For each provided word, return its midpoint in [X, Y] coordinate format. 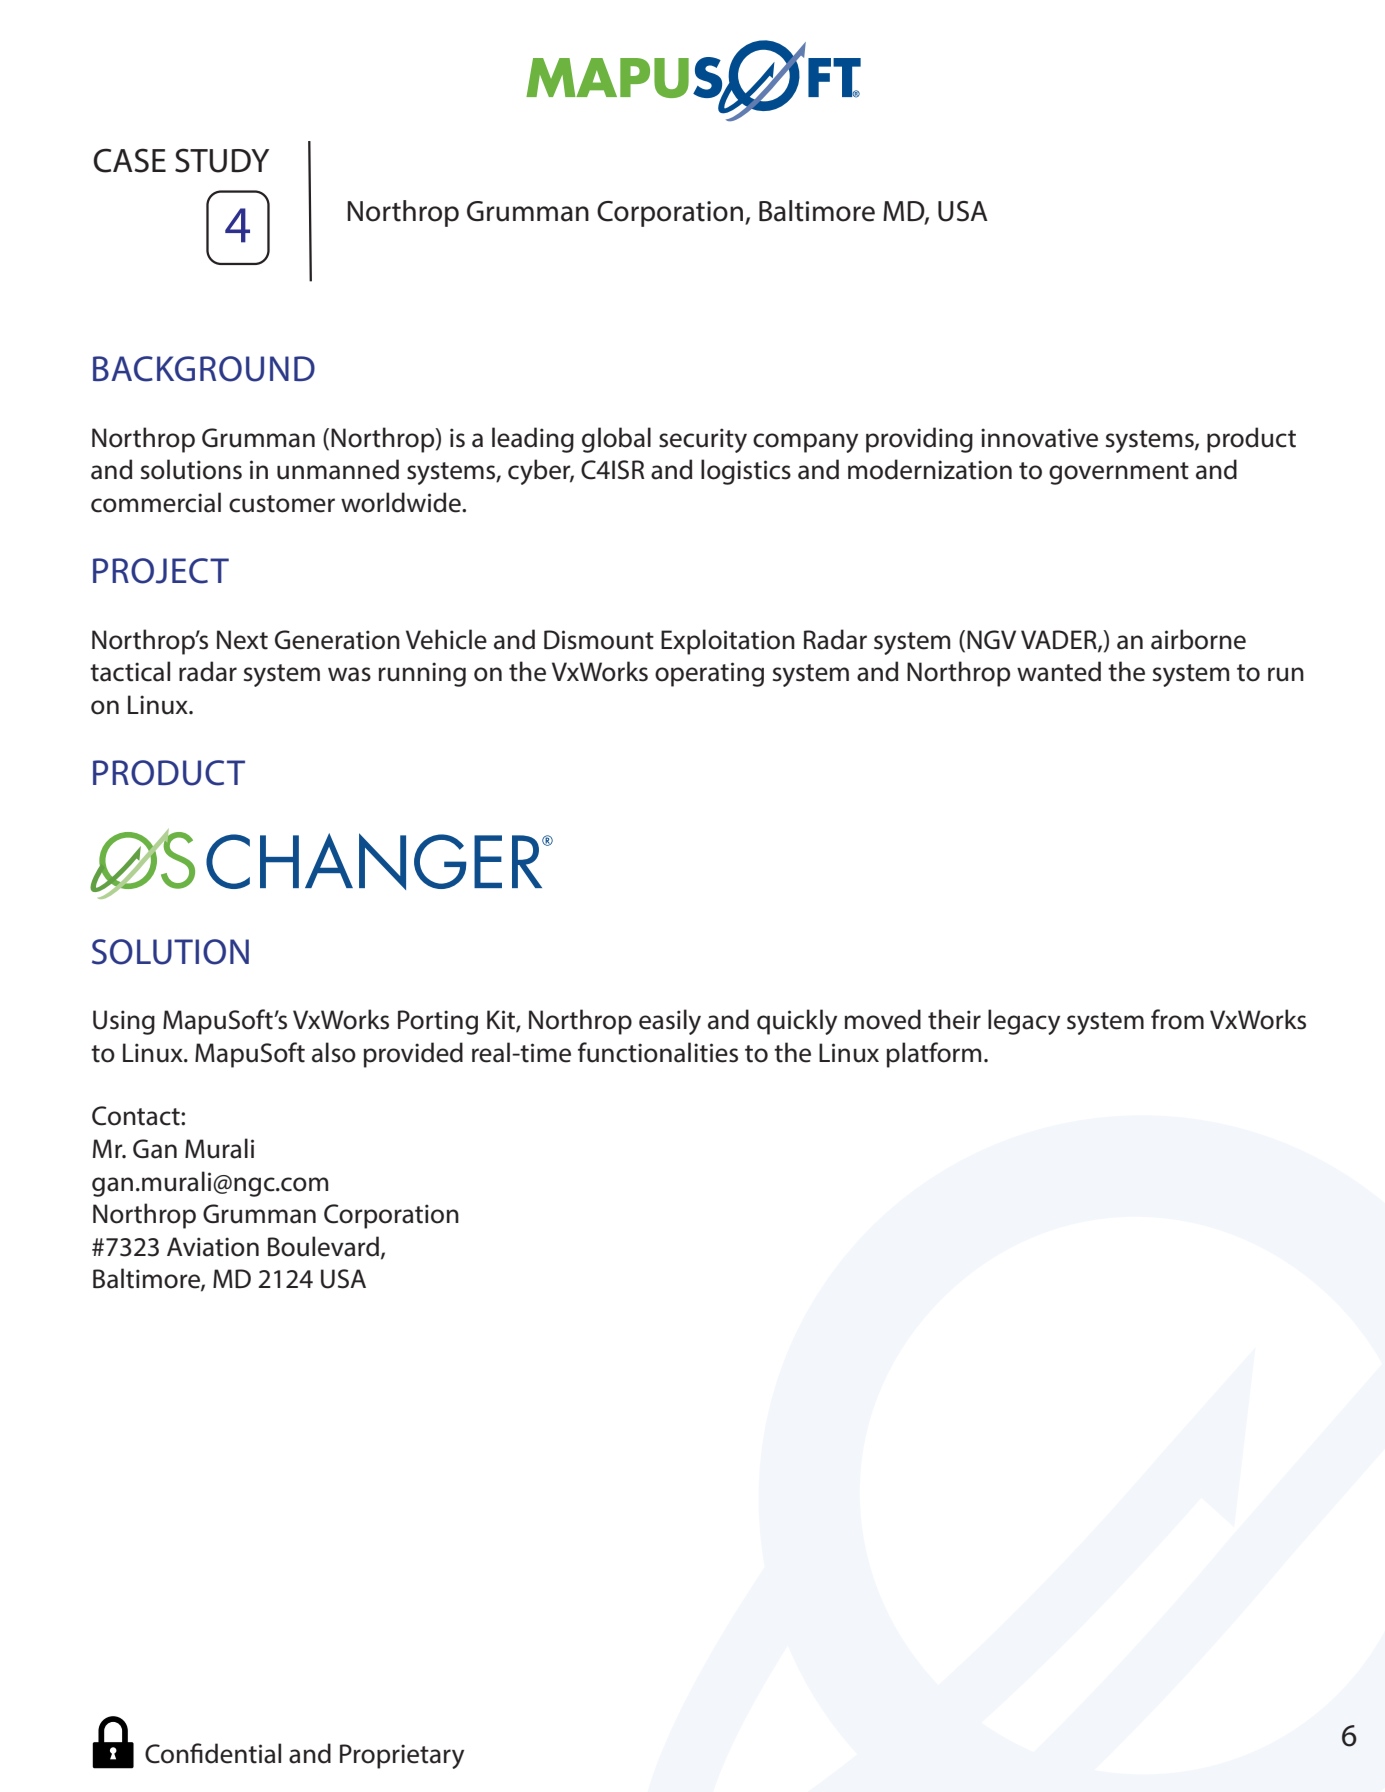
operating [709, 674]
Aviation [213, 1247]
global [616, 440]
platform [933, 1055]
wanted [1059, 671]
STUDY [222, 160]
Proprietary [402, 1756]
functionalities [658, 1052]
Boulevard [323, 1246]
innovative [1039, 438]
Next [242, 640]
